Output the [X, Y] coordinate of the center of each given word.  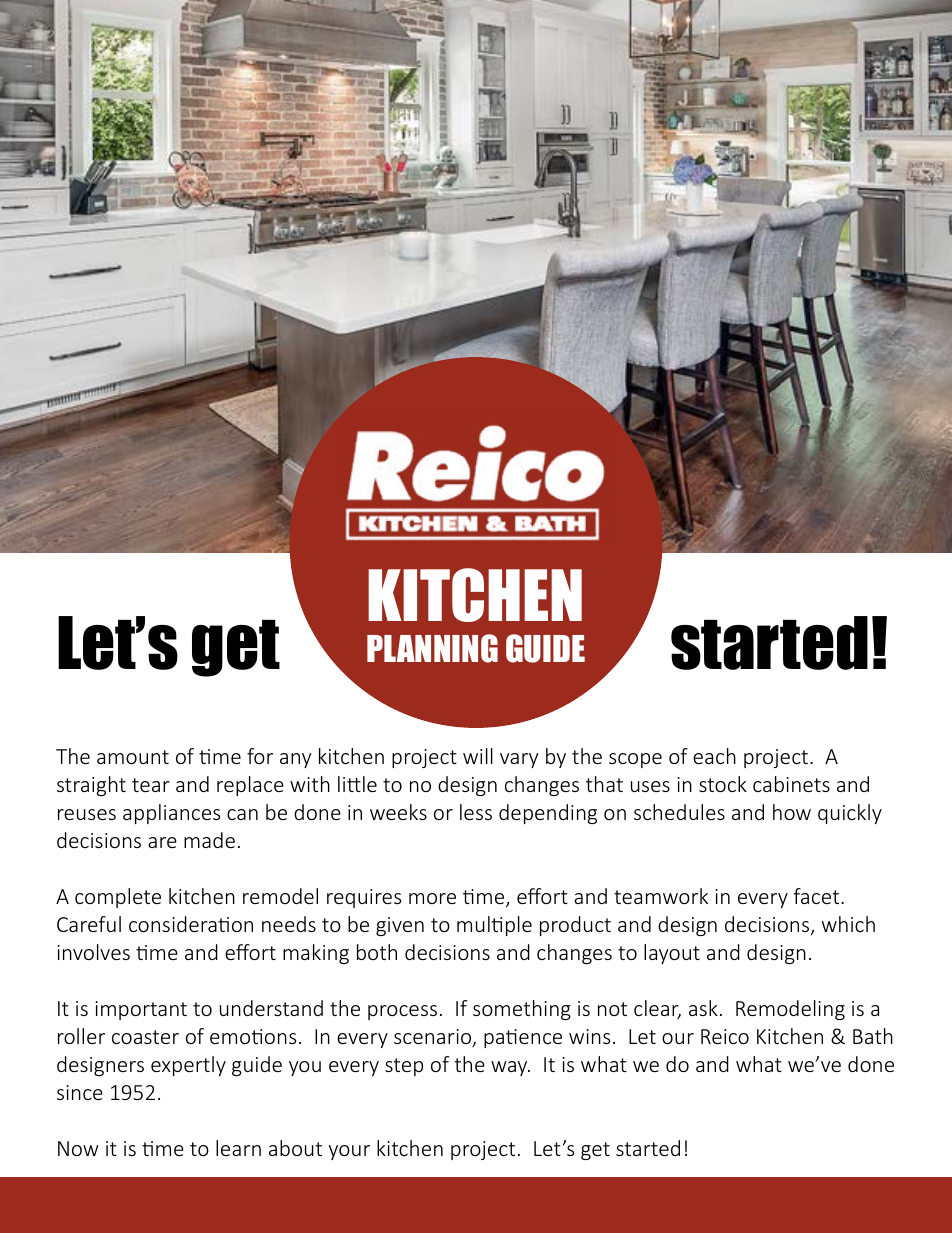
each [714, 756]
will [478, 756]
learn [238, 1148]
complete [118, 898]
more [432, 898]
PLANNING [432, 648]
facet [818, 896]
